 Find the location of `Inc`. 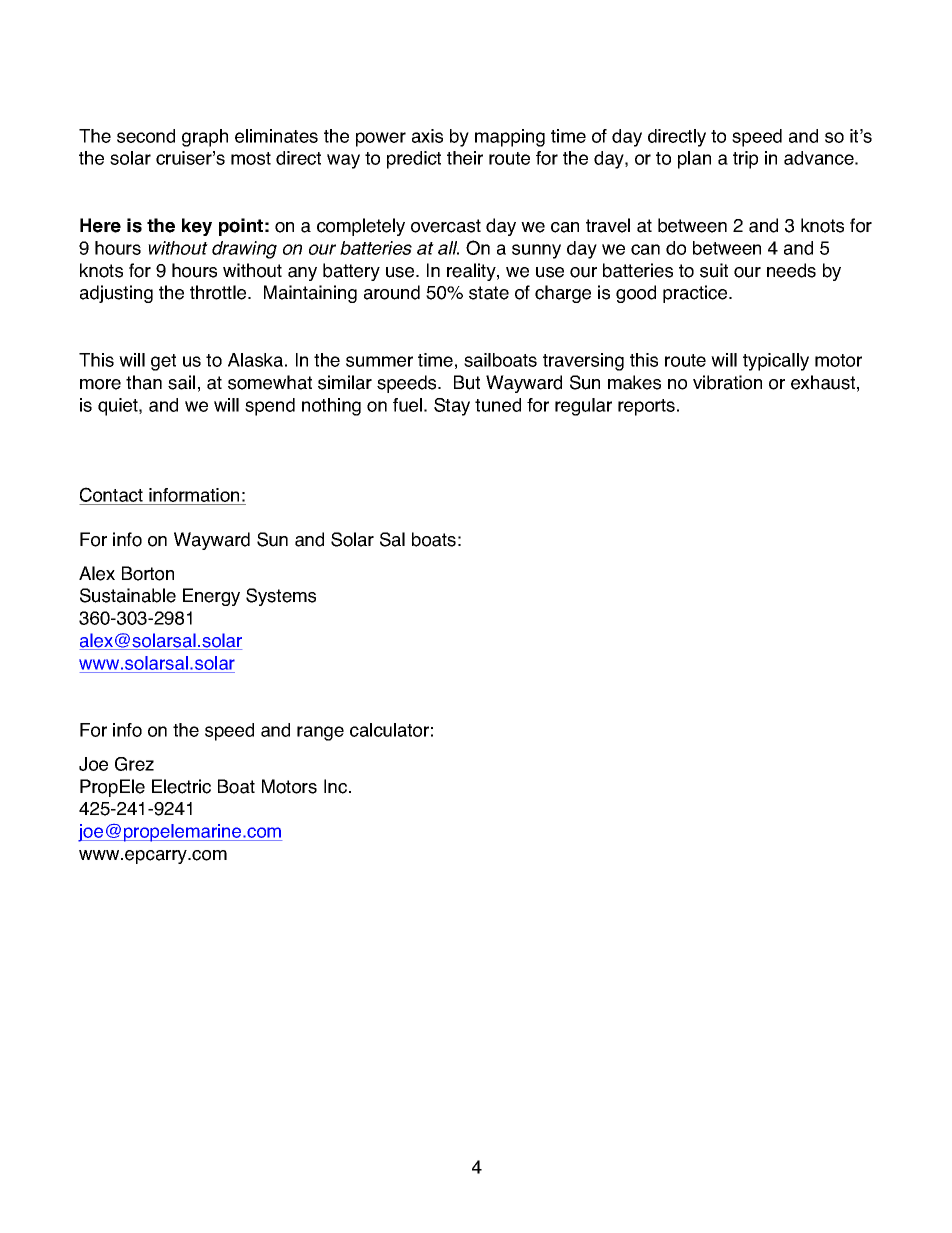

Inc is located at coordinates (337, 786).
